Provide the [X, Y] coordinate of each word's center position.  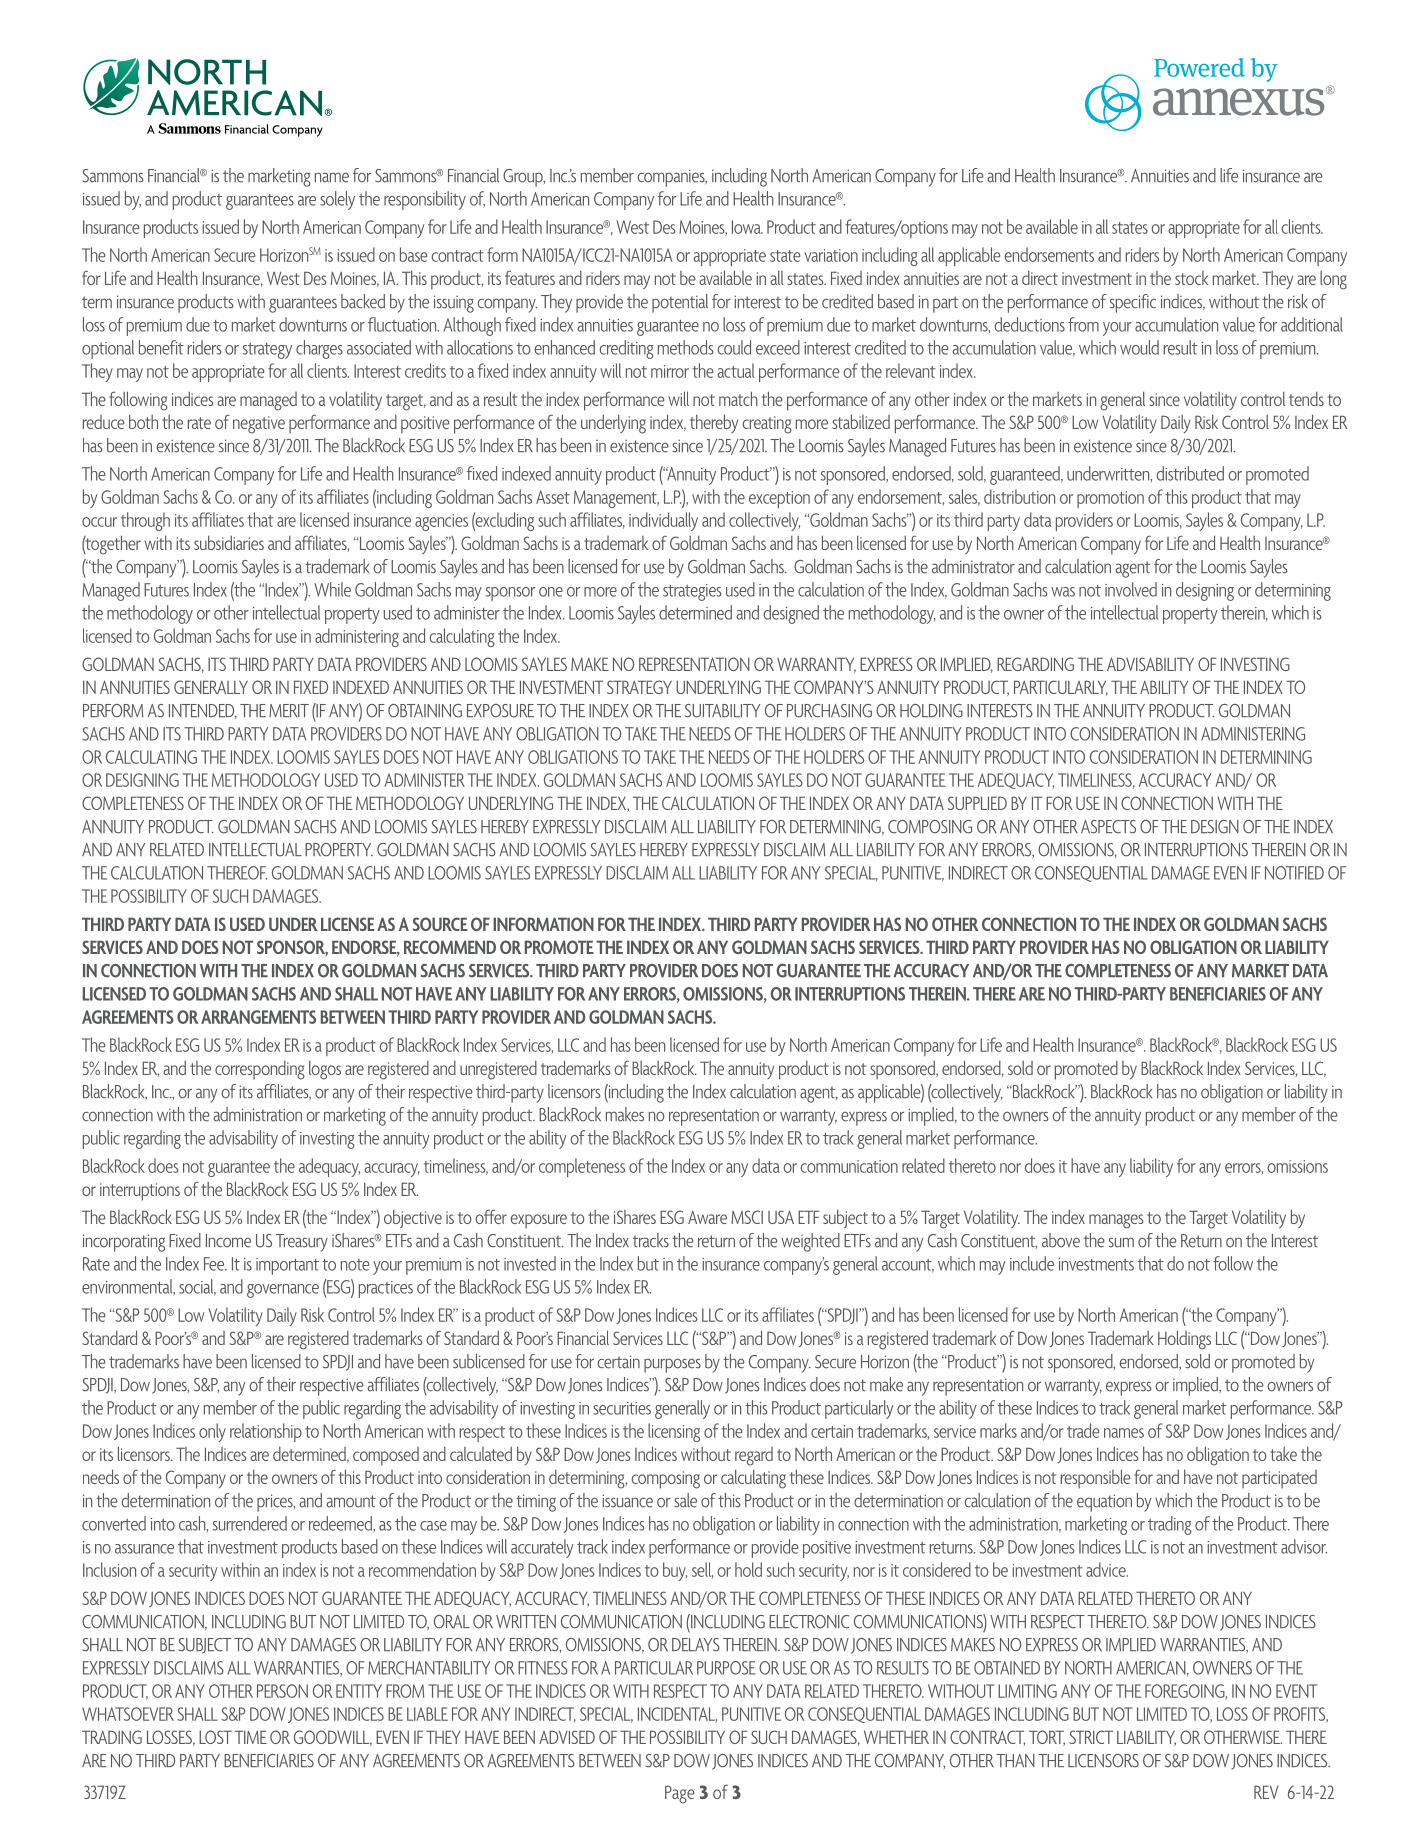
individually [663, 521]
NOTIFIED [1294, 873]
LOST [215, 1737]
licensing [674, 1432]
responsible [1096, 1479]
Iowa [747, 227]
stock [1191, 278]
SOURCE [440, 924]
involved [1131, 589]
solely [337, 200]
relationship [266, 1432]
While [332, 589]
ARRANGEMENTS [258, 1017]
